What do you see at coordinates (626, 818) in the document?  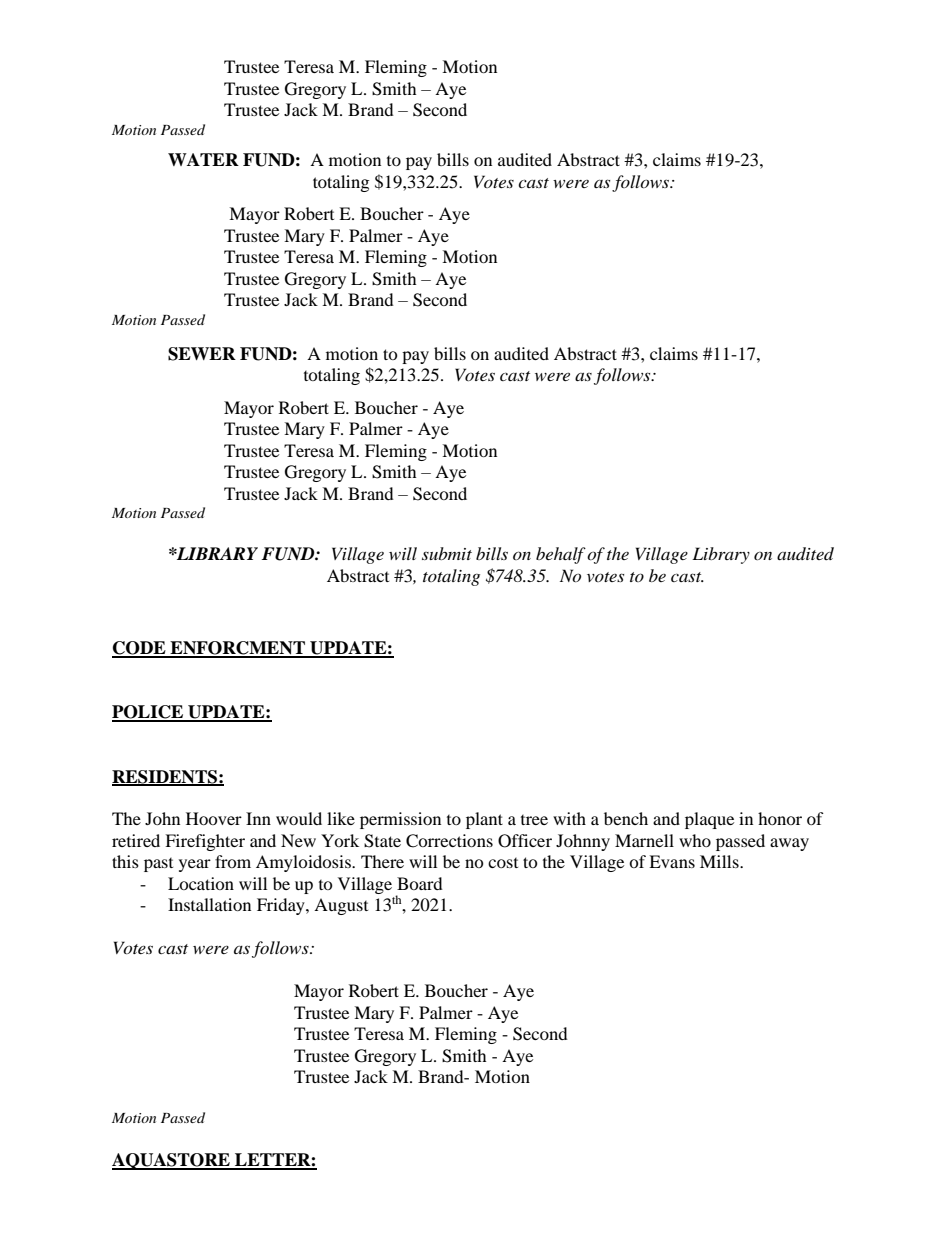 I see `bench` at bounding box center [626, 818].
